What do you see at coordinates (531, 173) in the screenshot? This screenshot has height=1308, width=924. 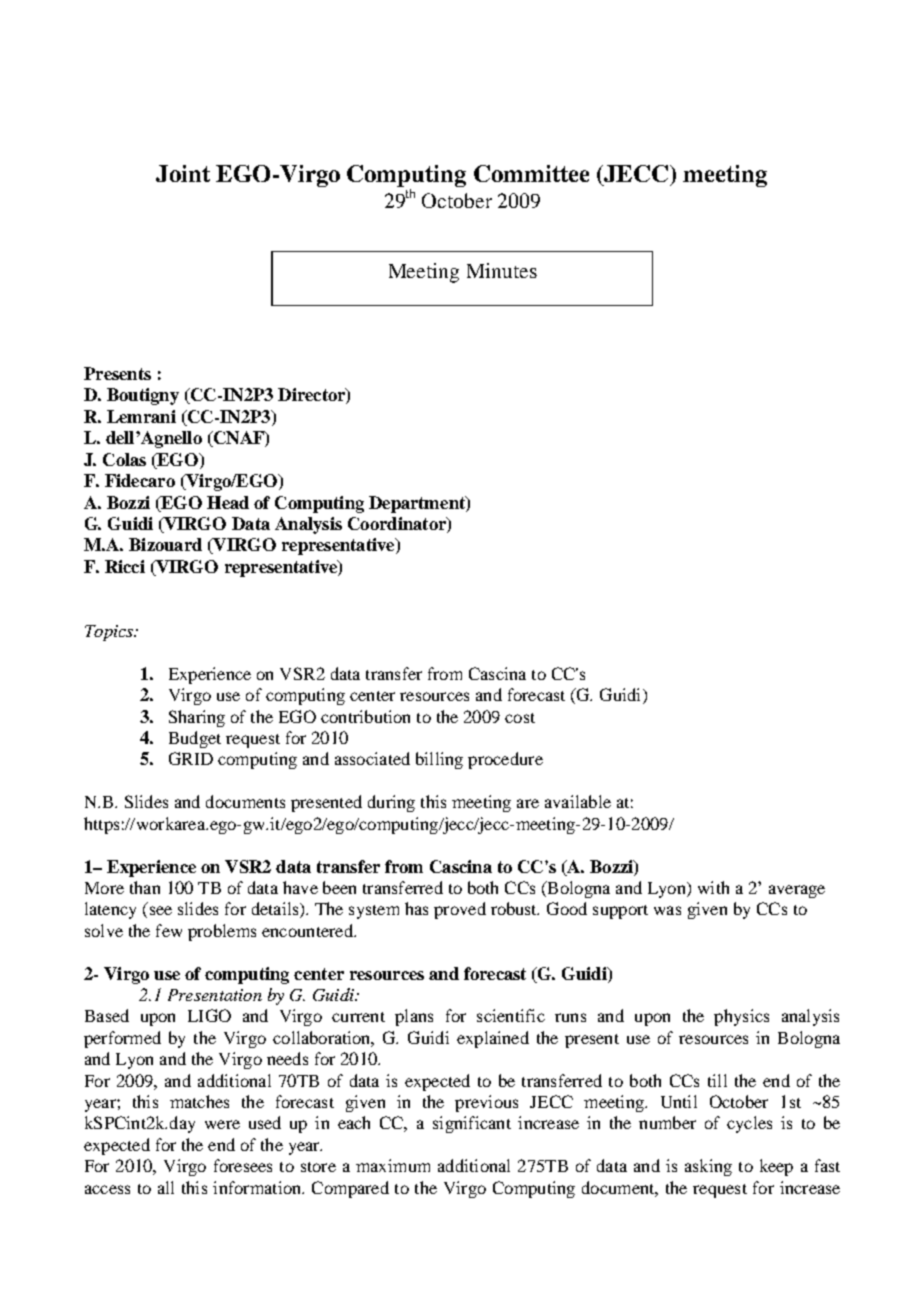 I see `Committee` at bounding box center [531, 173].
